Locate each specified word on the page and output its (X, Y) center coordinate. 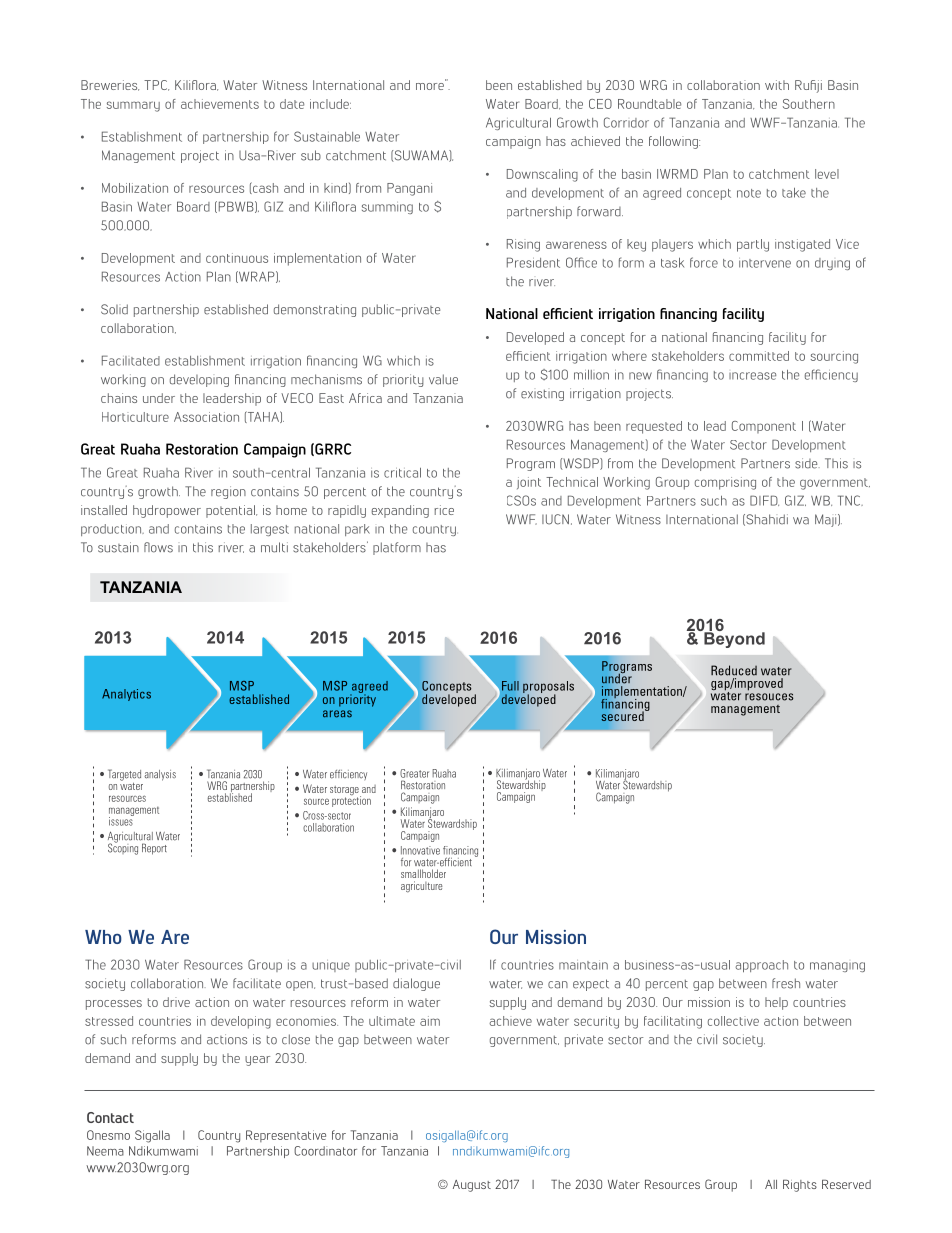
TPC (156, 85)
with (777, 85)
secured (623, 715)
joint (529, 483)
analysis (160, 775)
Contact (110, 1117)
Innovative (420, 850)
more (431, 85)
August (472, 1186)
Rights (800, 1185)
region (228, 492)
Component (764, 427)
